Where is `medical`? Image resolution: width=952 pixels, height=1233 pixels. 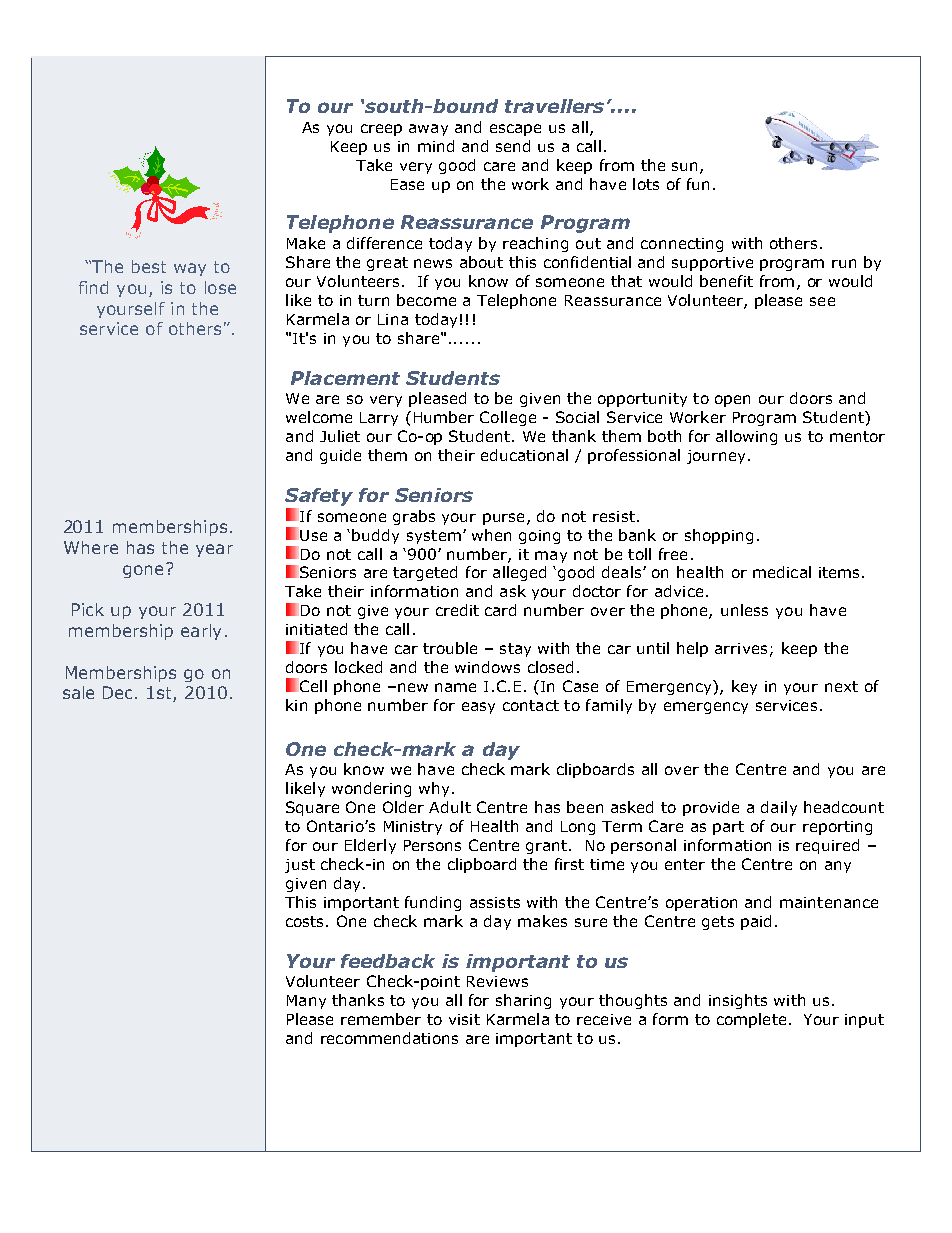 medical is located at coordinates (782, 572).
